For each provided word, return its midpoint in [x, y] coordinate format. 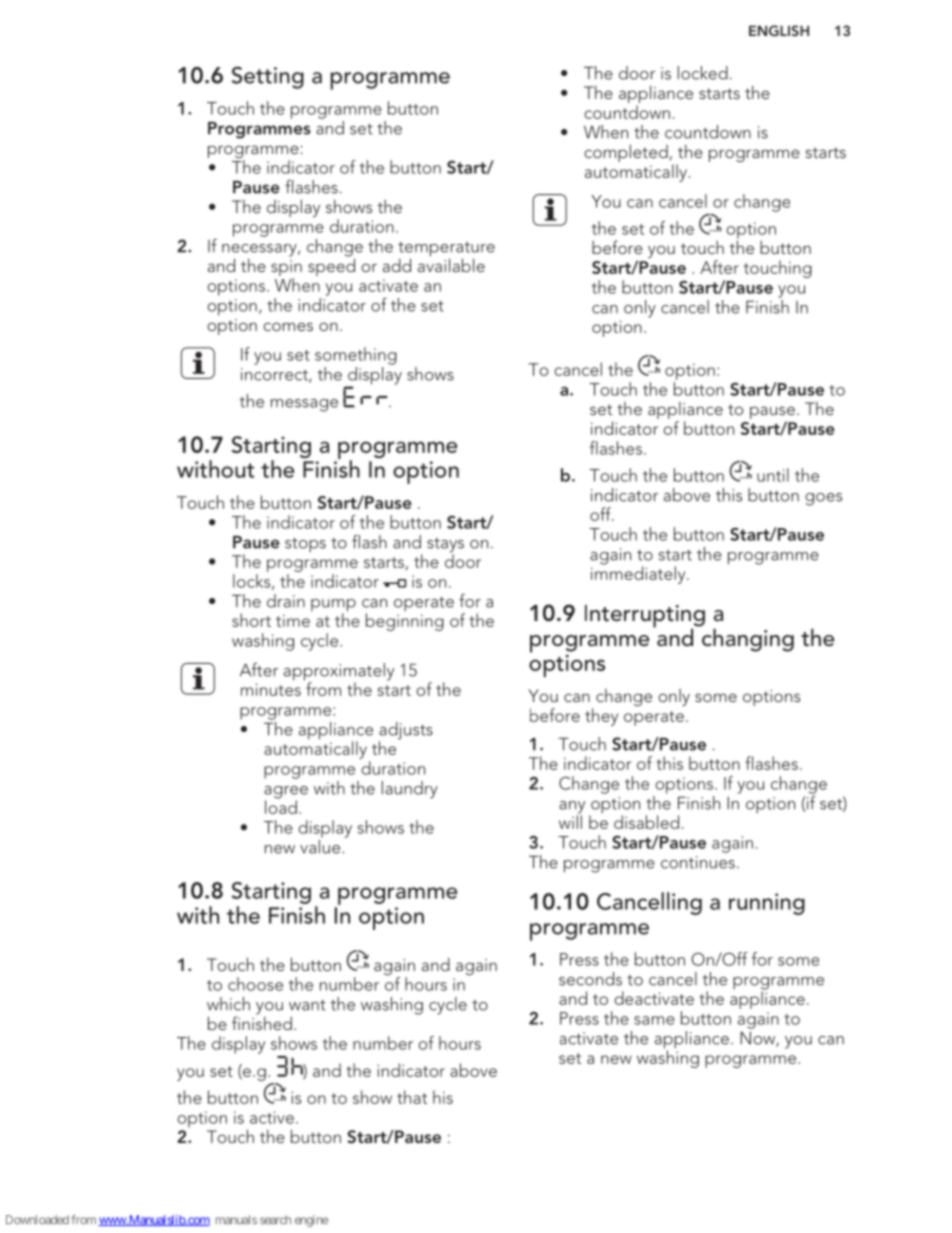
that [412, 1097]
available [451, 264]
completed [626, 153]
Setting [267, 77]
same [654, 1020]
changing [748, 640]
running [767, 904]
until [773, 475]
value [321, 845]
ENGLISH [779, 31]
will [570, 821]
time [293, 621]
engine [312, 1221]
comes [288, 326]
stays [445, 546]
